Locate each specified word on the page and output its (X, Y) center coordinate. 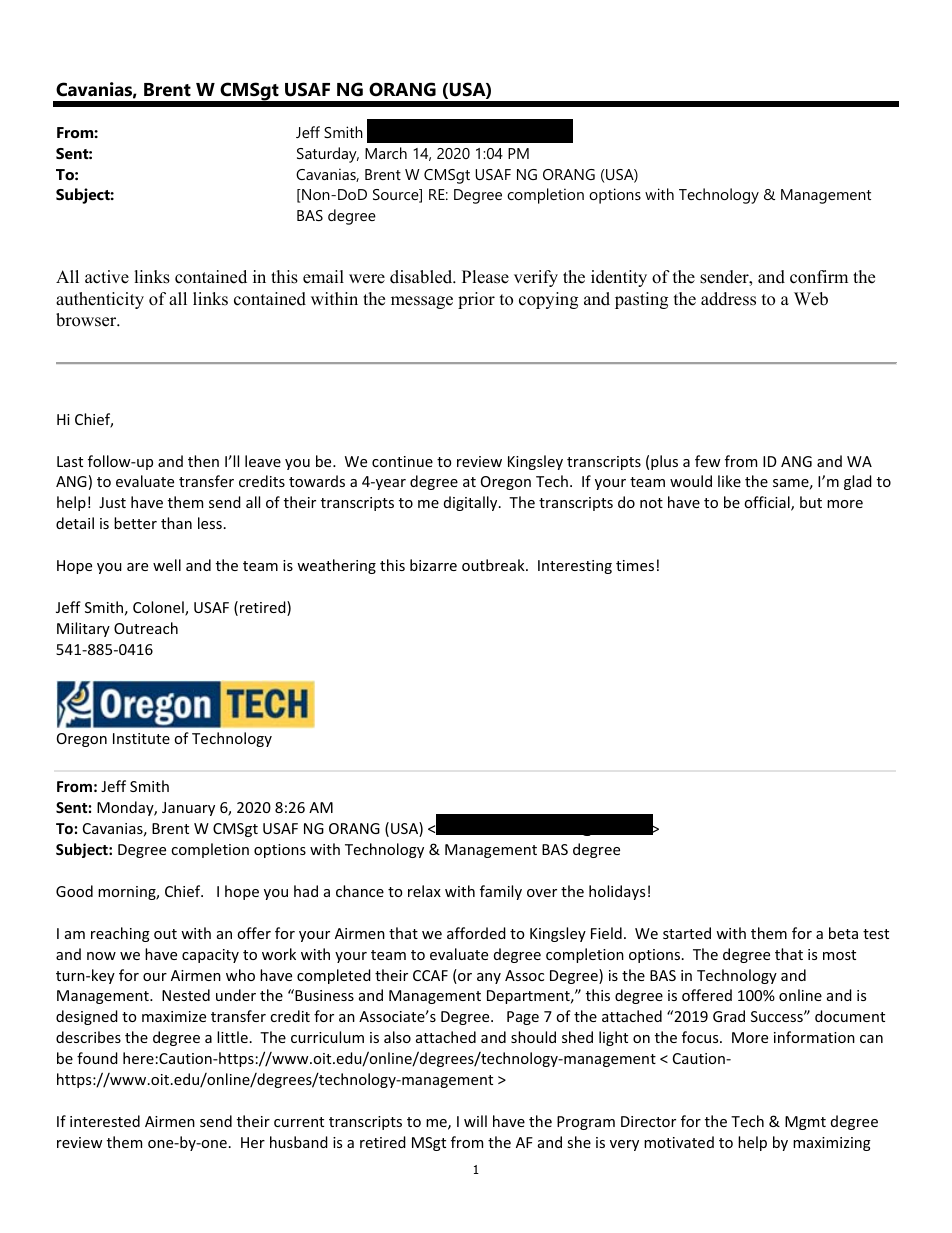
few (708, 461)
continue (402, 461)
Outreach (146, 628)
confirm (819, 277)
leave (263, 461)
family (501, 892)
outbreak (494, 565)
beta (843, 933)
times (635, 565)
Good (74, 891)
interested (105, 1121)
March (386, 153)
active (107, 277)
